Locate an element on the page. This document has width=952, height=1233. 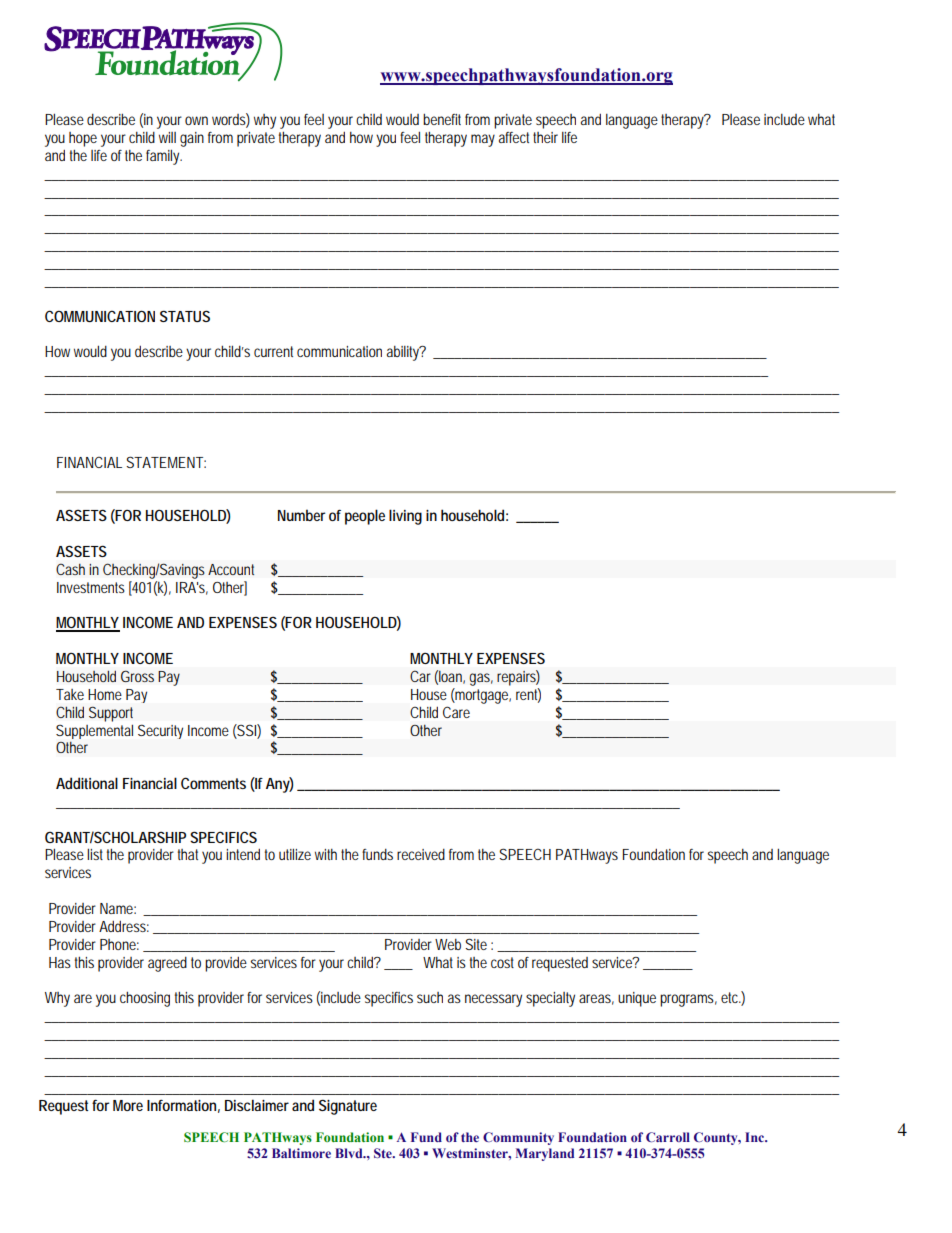
list is located at coordinates (95, 854).
